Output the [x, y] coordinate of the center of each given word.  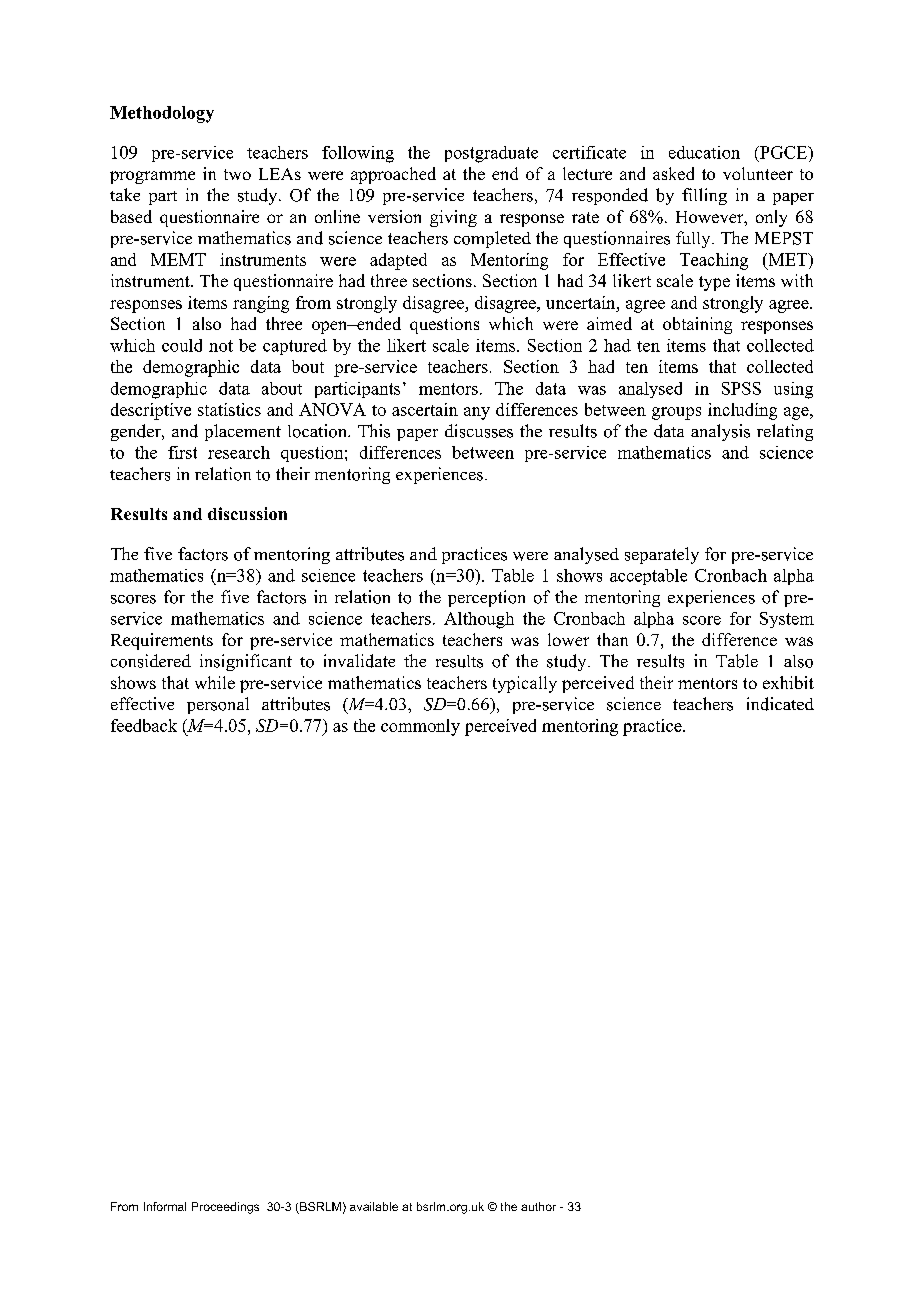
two [237, 174]
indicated [780, 704]
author [538, 1206]
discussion [247, 513]
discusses [479, 431]
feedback [144, 725]
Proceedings [225, 1208]
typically [525, 684]
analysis [720, 432]
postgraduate [491, 154]
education [704, 152]
